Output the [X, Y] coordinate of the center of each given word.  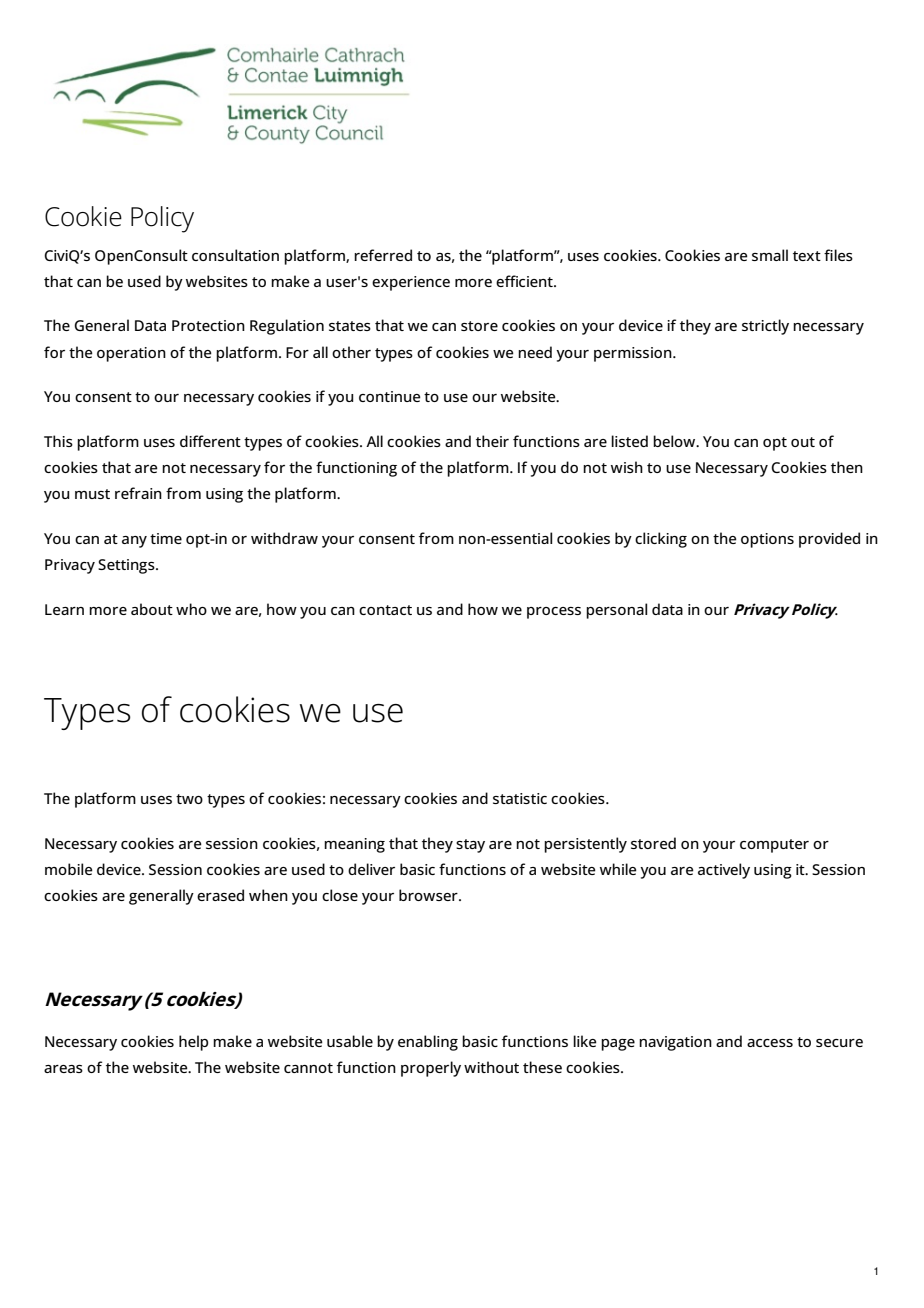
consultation [235, 255]
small [770, 255]
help [193, 1043]
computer [774, 846]
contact [385, 610]
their [492, 441]
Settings [127, 566]
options [767, 540]
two [189, 799]
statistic [520, 798]
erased [220, 895]
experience [411, 283]
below [675, 441]
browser [429, 895]
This [58, 441]
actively [724, 871]
